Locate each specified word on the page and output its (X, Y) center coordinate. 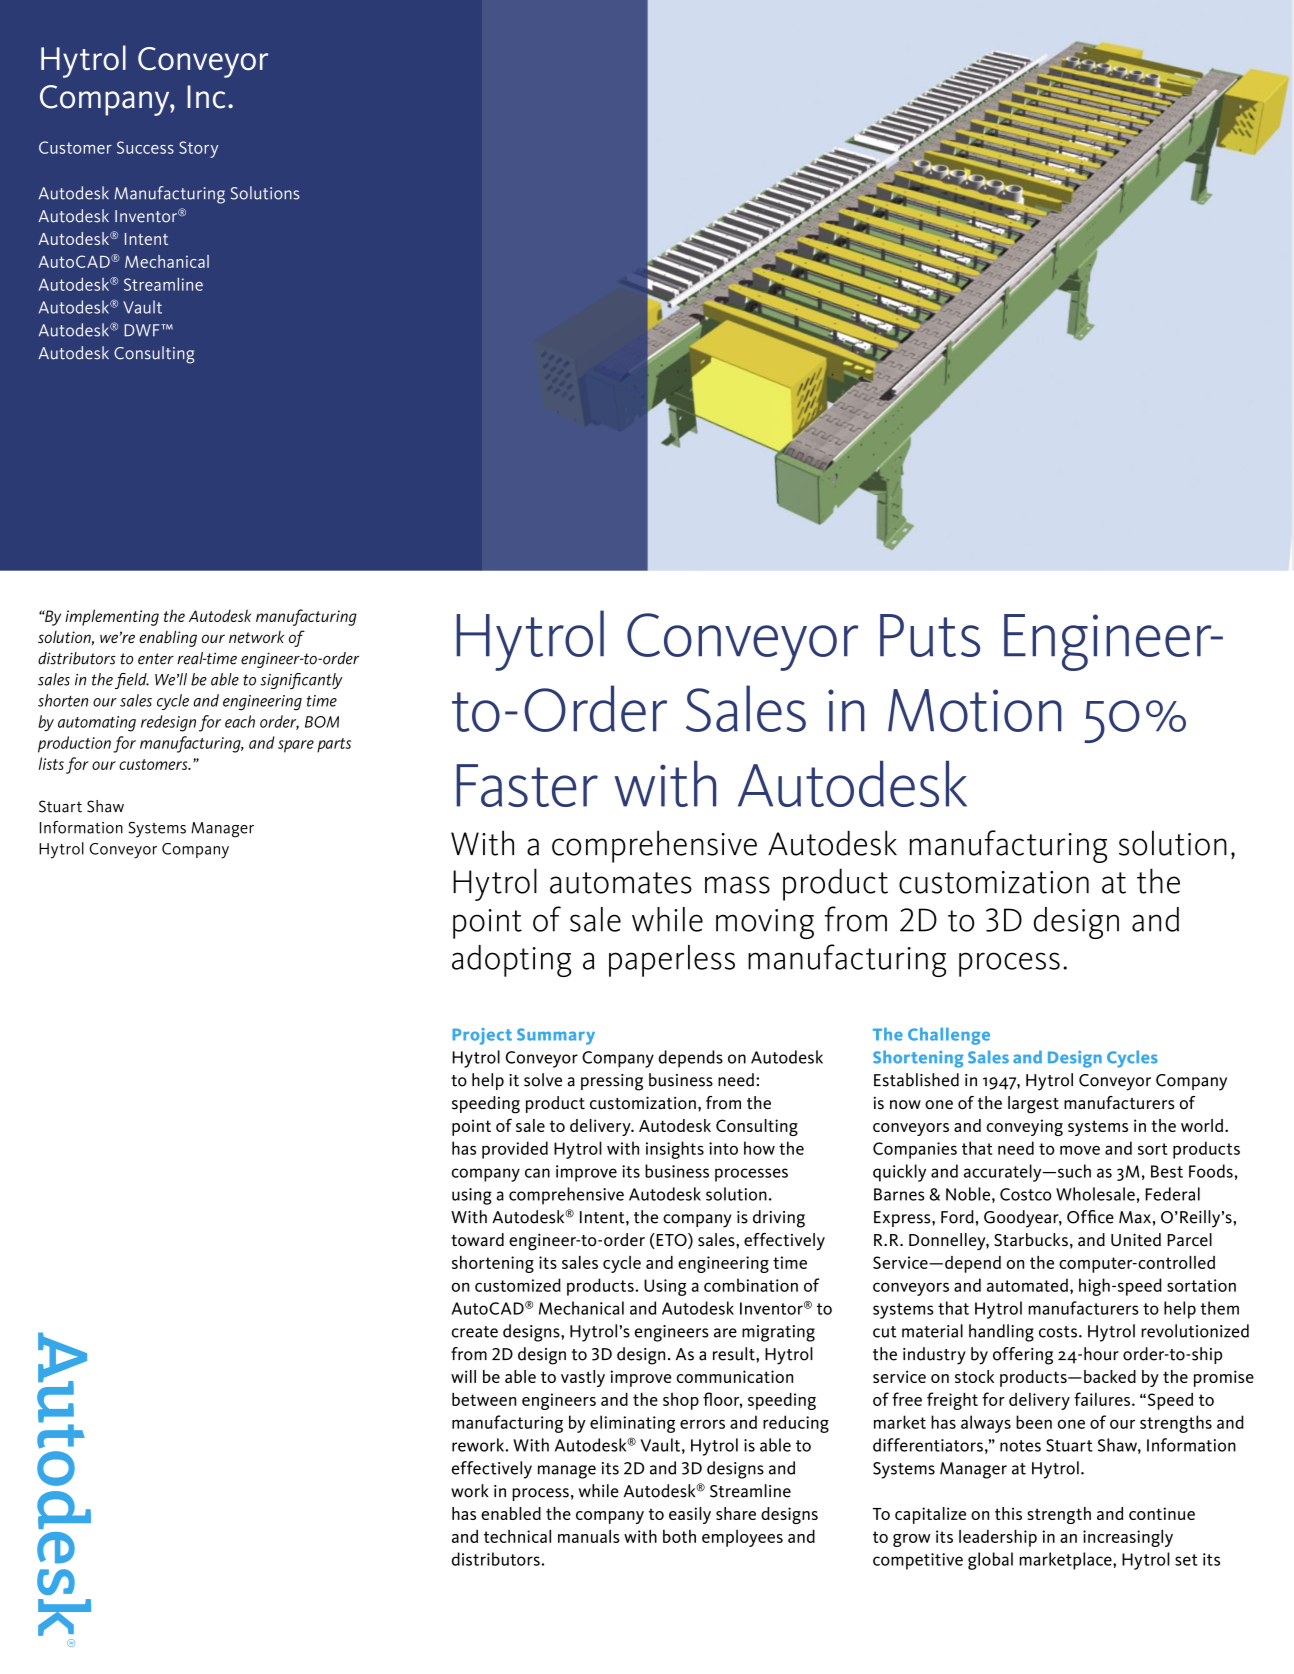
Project (482, 1036)
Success (145, 147)
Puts (930, 635)
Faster (527, 785)
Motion (975, 710)
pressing (612, 1082)
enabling (168, 639)
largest (1033, 1105)
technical (517, 1536)
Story (198, 149)
